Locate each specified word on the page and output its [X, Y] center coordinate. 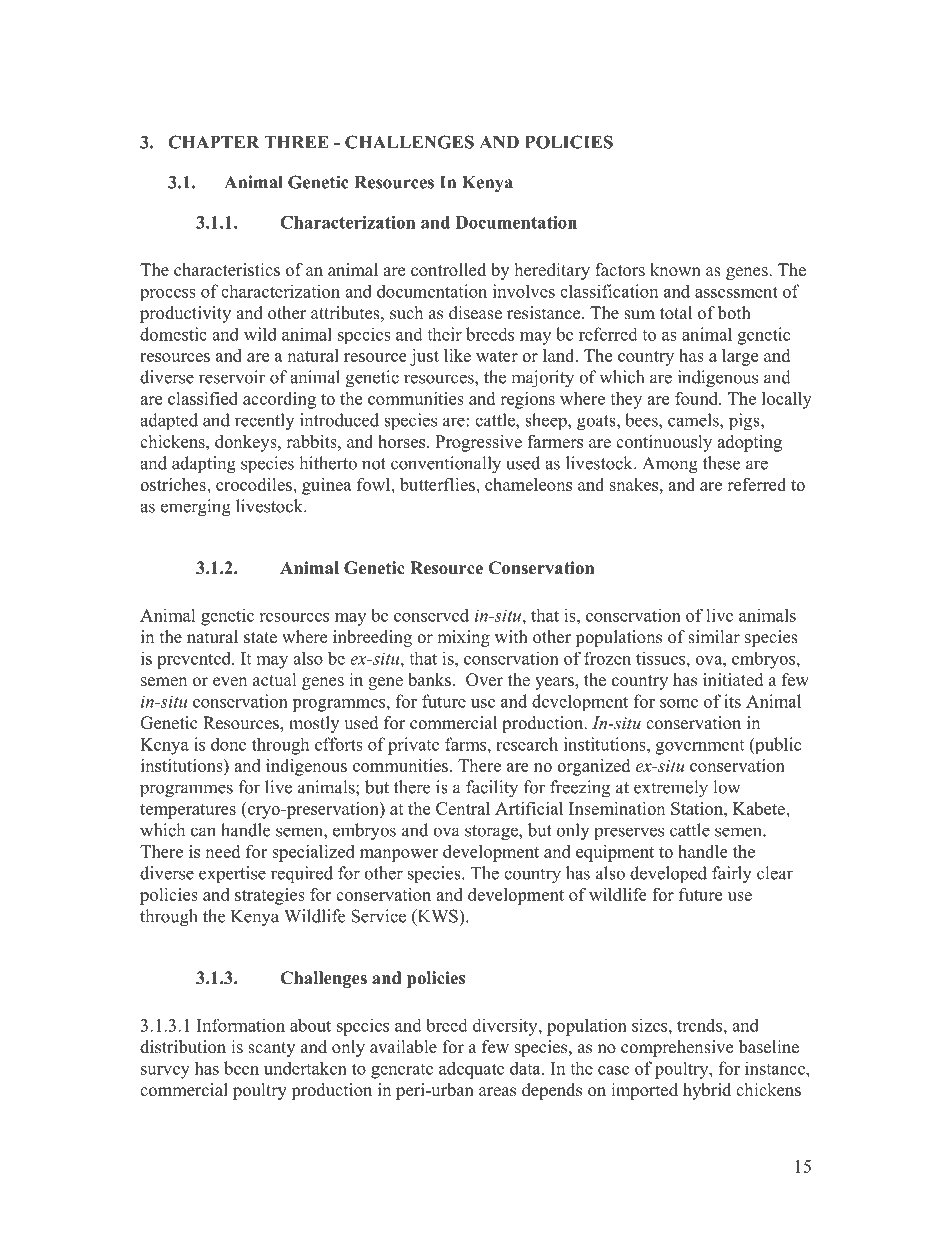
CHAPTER [213, 142]
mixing [463, 638]
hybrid [707, 1091]
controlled [448, 270]
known [675, 270]
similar [714, 637]
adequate [471, 1070]
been [241, 1068]
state [260, 638]
